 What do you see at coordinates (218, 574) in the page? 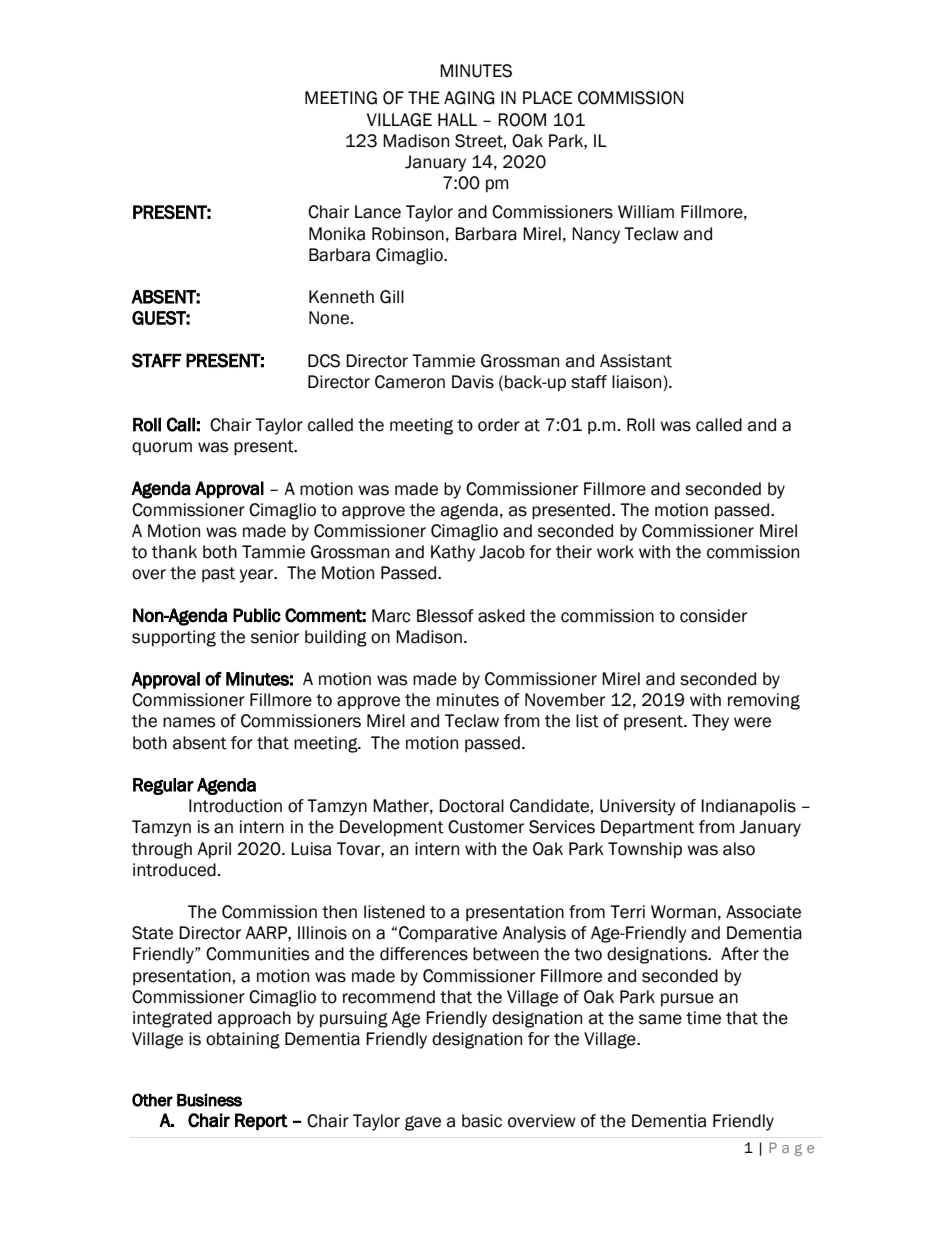
I see `past` at bounding box center [218, 574].
